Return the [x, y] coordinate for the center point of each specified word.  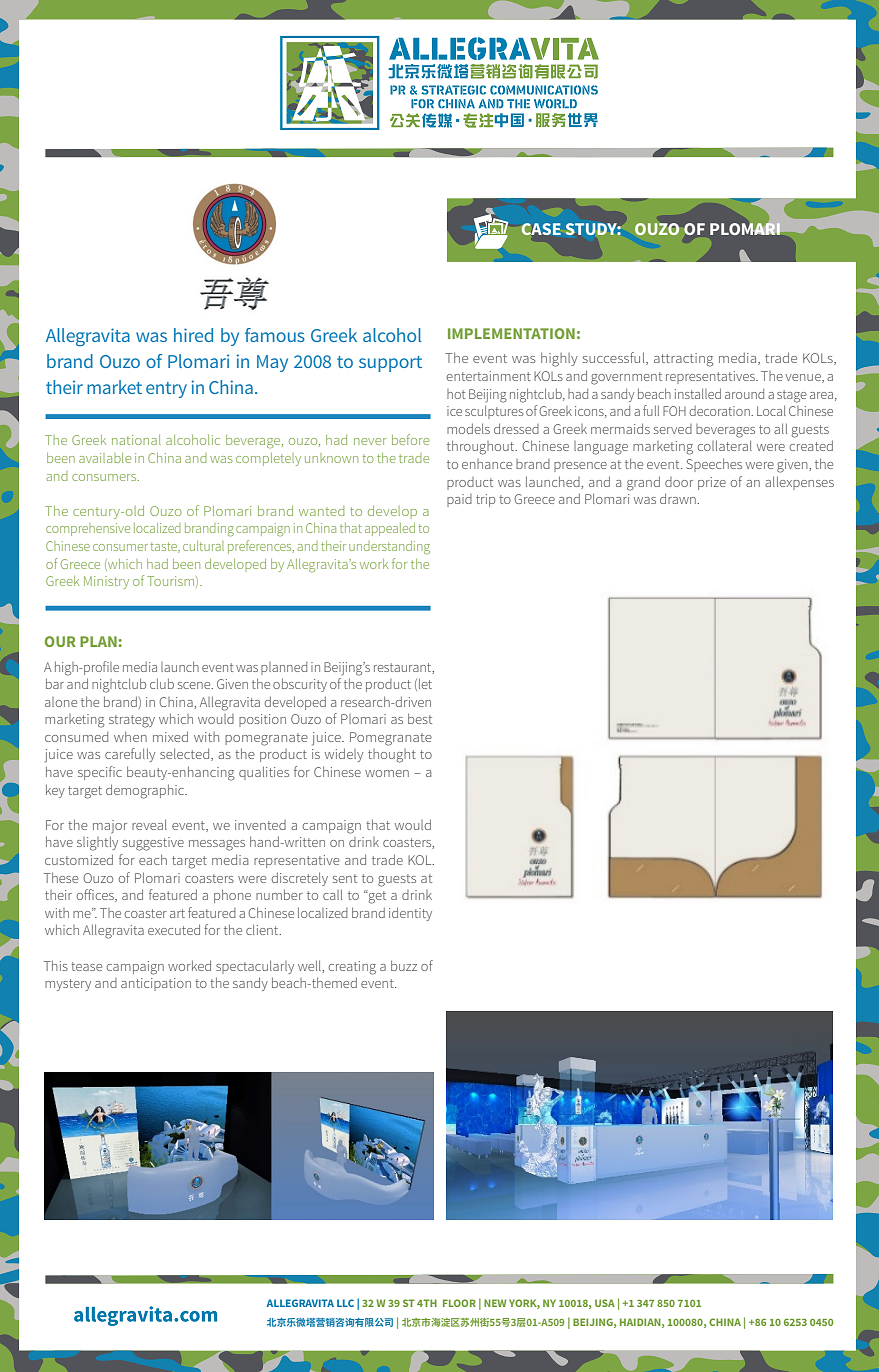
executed [174, 929]
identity [410, 914]
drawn [679, 498]
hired [193, 335]
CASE [541, 229]
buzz [404, 965]
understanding [389, 548]
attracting [683, 360]
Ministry [106, 582]
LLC [345, 1303]
